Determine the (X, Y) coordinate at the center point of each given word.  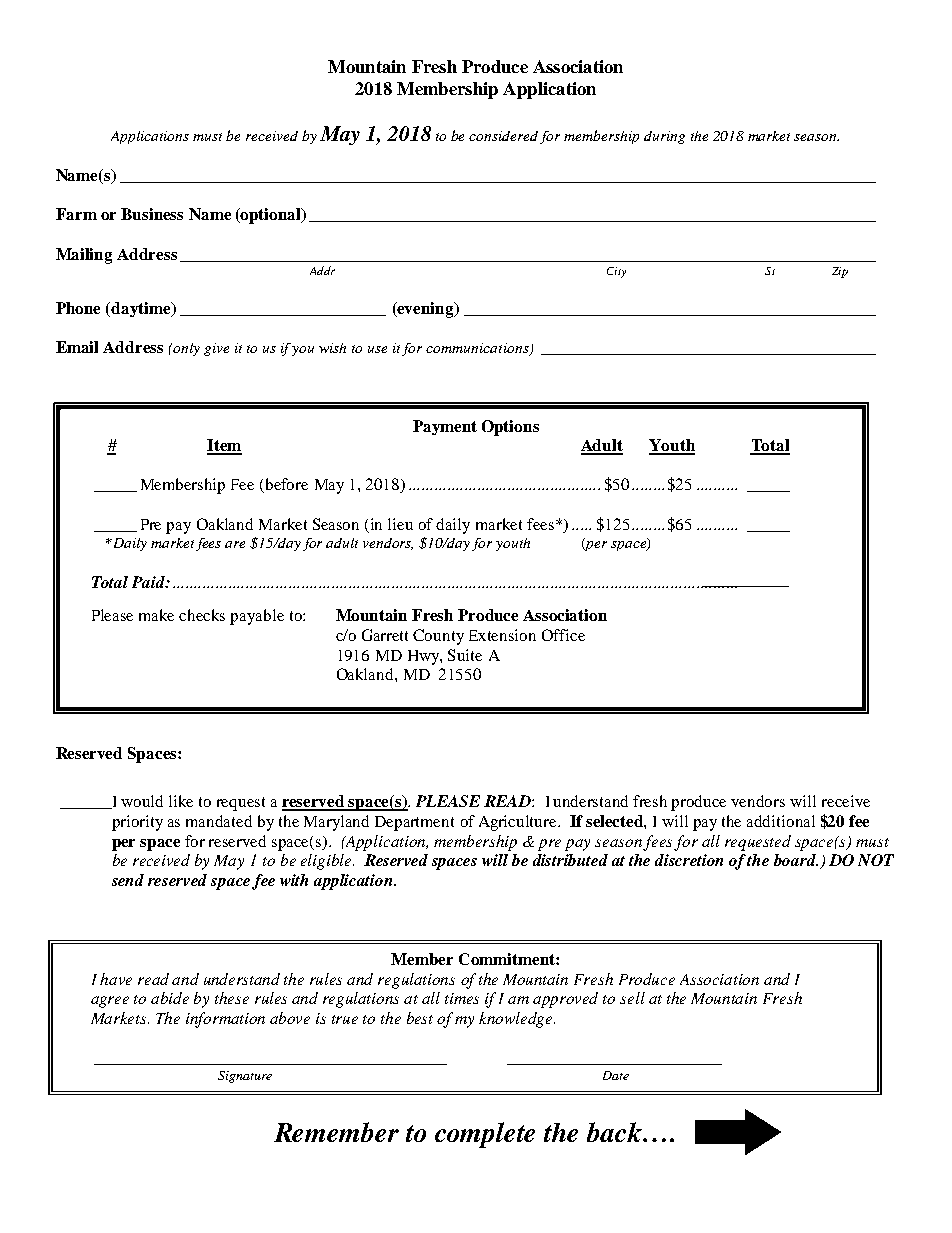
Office (563, 635)
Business (152, 214)
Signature (245, 1077)
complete (485, 1135)
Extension (502, 635)
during (664, 137)
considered (503, 136)
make (156, 615)
